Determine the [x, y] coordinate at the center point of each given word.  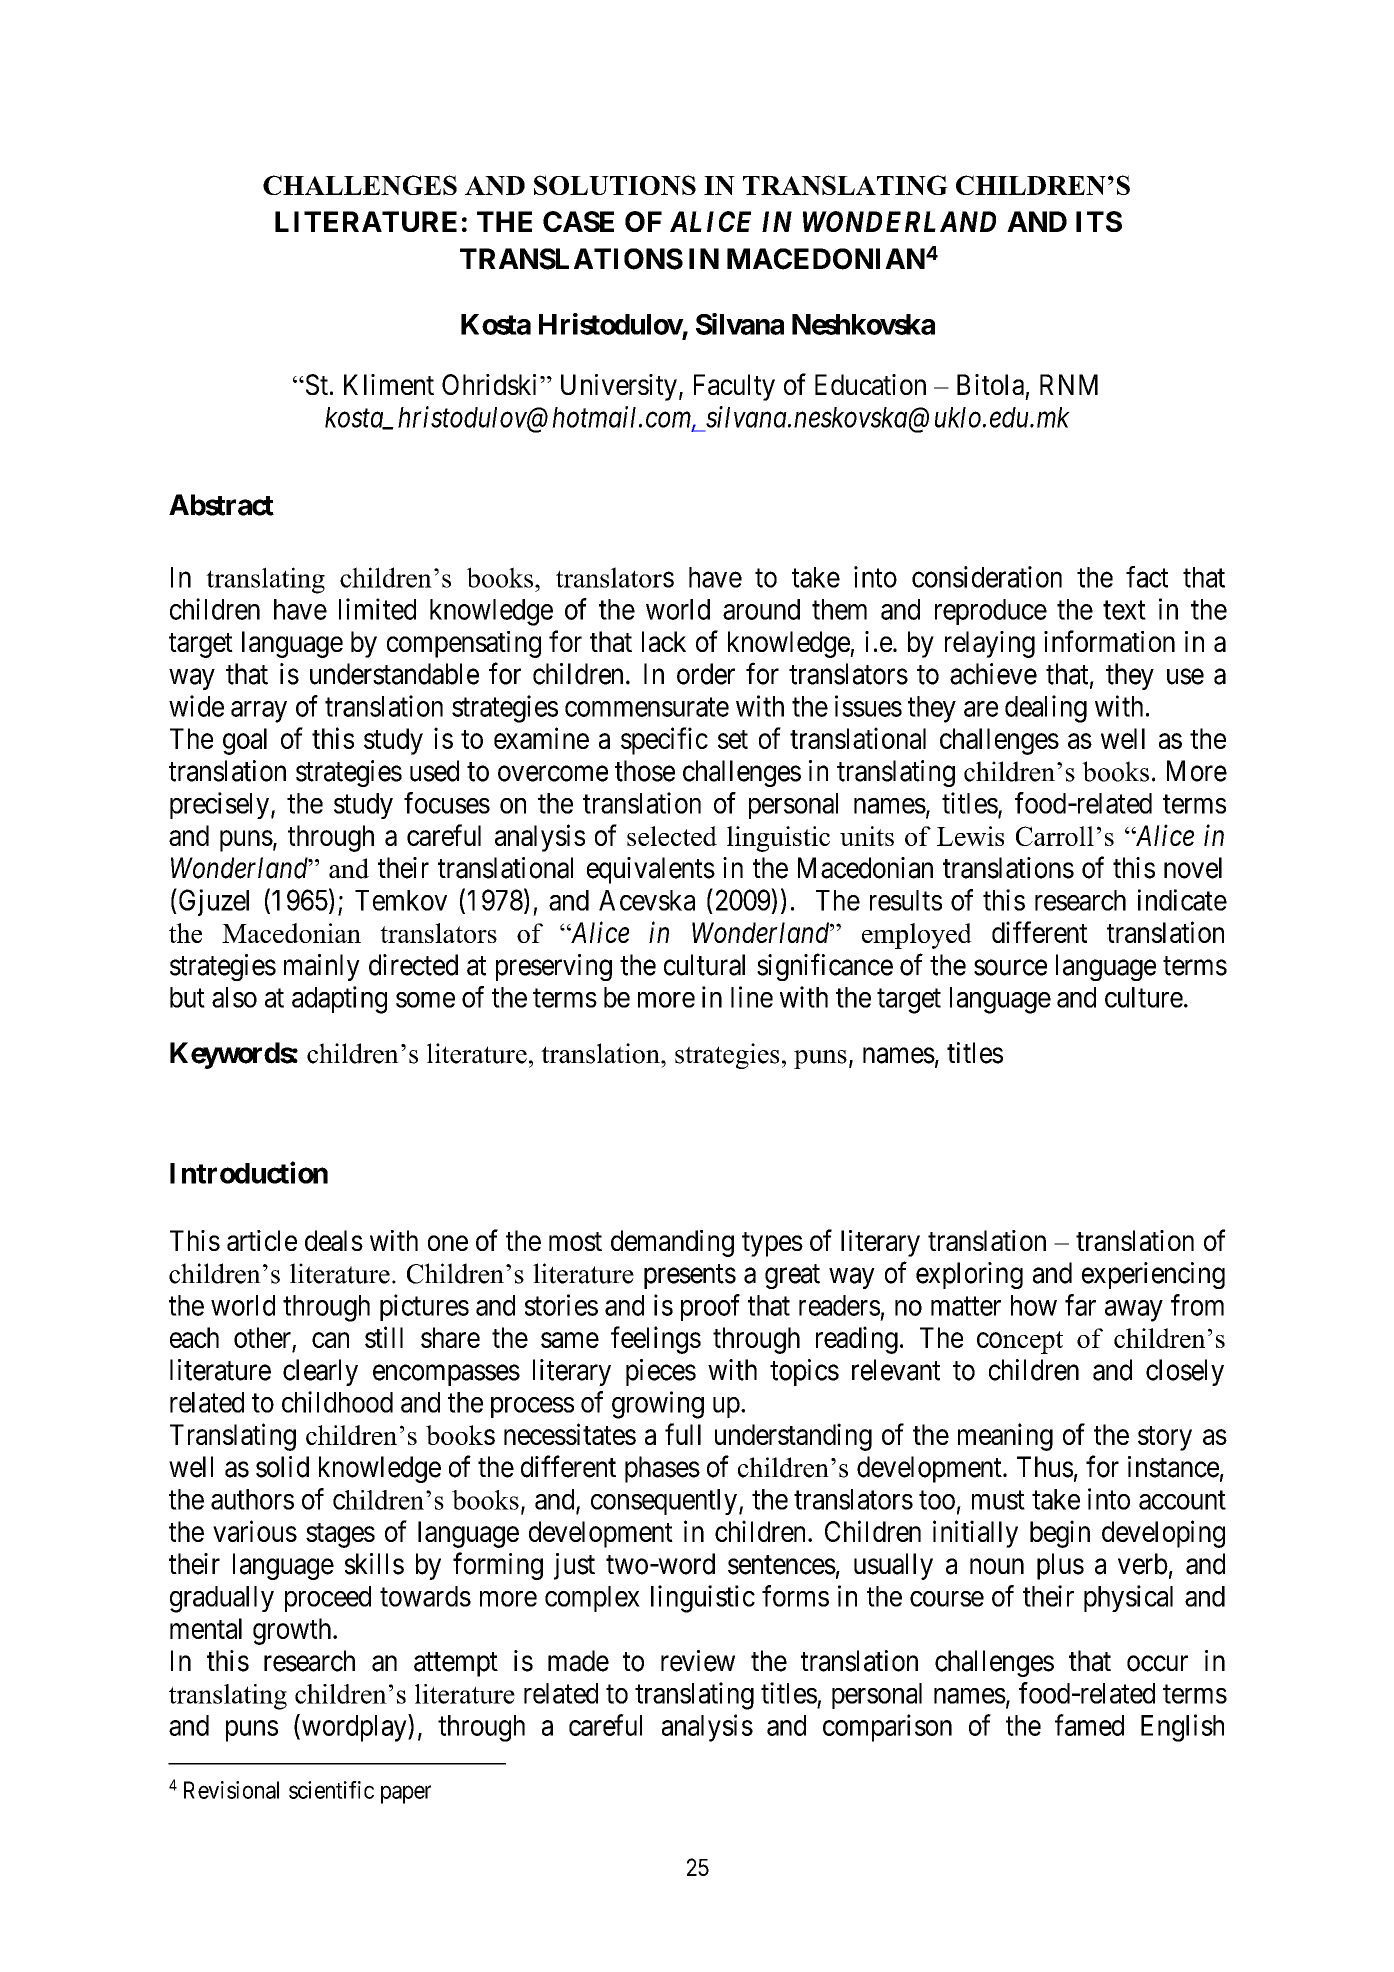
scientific [331, 1790]
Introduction [249, 1172]
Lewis [970, 836]
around [761, 609]
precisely [221, 805]
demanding [672, 1243]
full [683, 1434]
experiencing [1153, 1275]
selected [672, 836]
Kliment [389, 384]
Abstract [221, 505]
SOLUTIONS [615, 185]
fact [1147, 577]
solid [282, 1467]
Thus [1045, 1467]
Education [870, 384]
